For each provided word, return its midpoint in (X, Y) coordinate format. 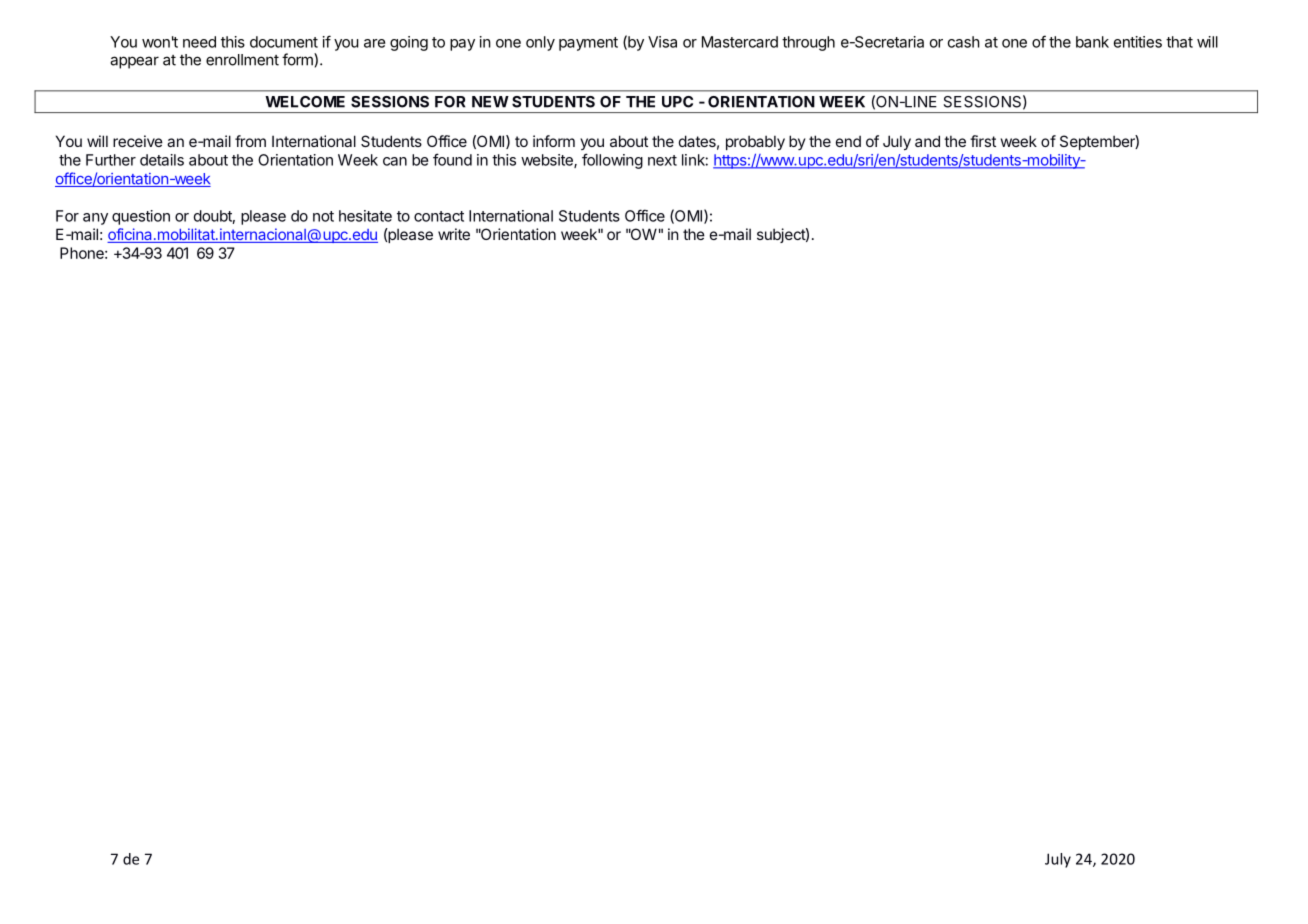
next (662, 160)
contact (439, 216)
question (141, 217)
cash (964, 42)
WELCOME (305, 102)
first (983, 141)
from (250, 141)
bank (1092, 42)
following (612, 161)
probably (755, 142)
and (927, 141)
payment (588, 44)
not (323, 216)
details (162, 160)
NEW (490, 102)
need (199, 42)
